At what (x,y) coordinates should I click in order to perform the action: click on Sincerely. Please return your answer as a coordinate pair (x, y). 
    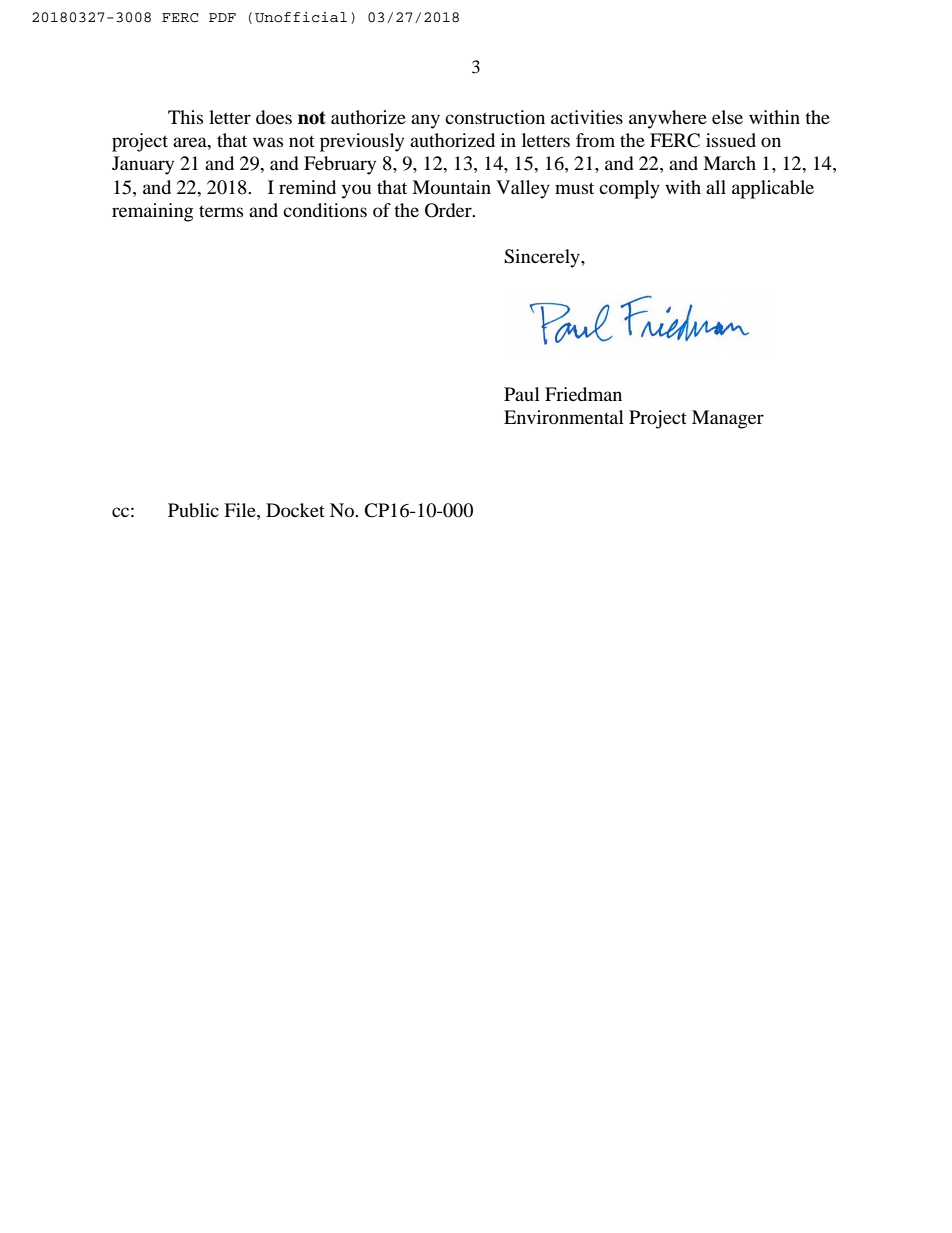
    Looking at the image, I should click on (543, 258).
